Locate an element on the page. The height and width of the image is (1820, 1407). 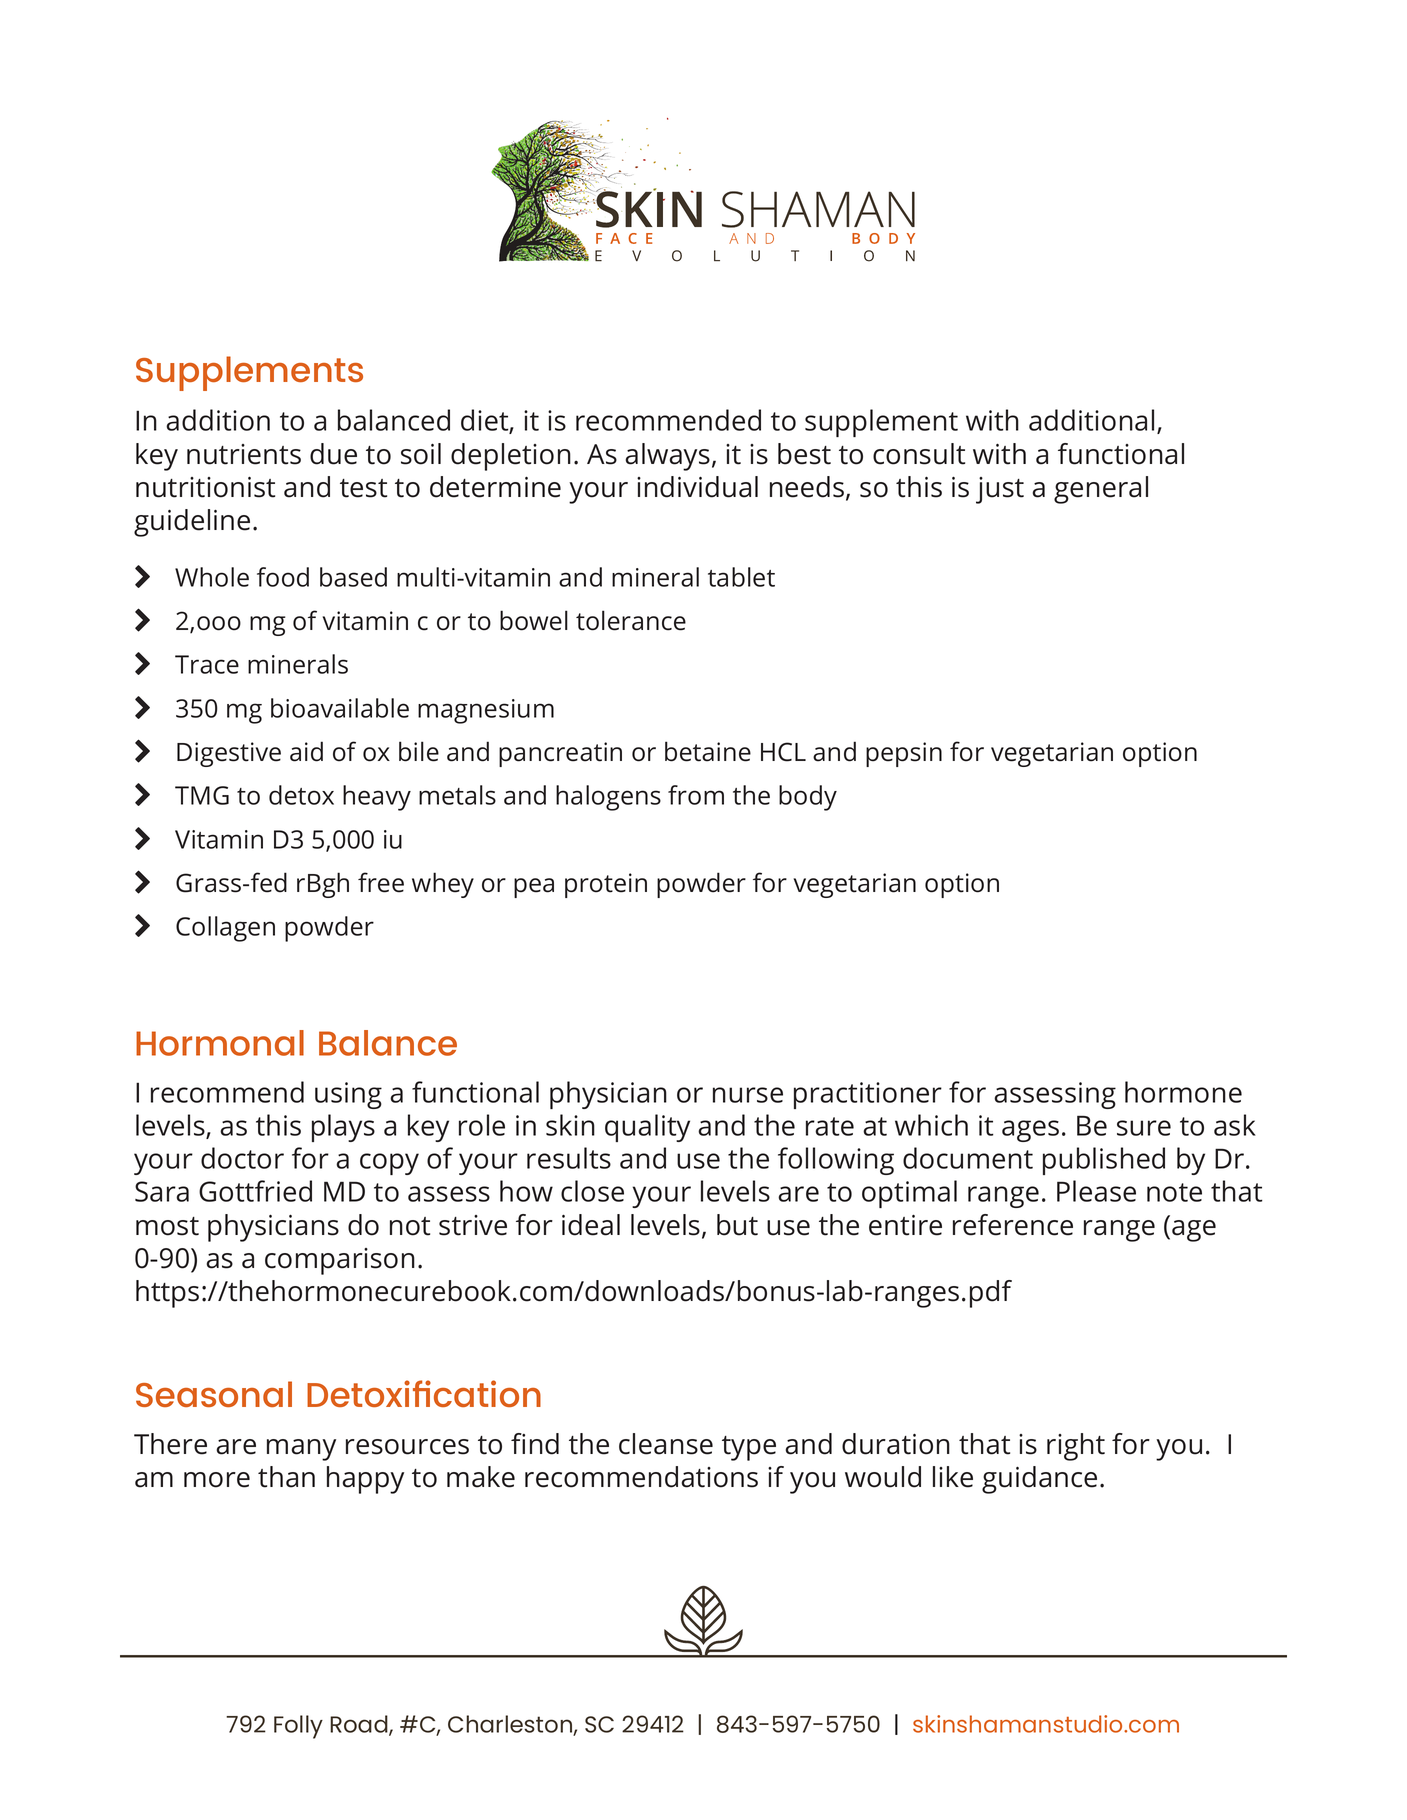
general is located at coordinates (1101, 490).
